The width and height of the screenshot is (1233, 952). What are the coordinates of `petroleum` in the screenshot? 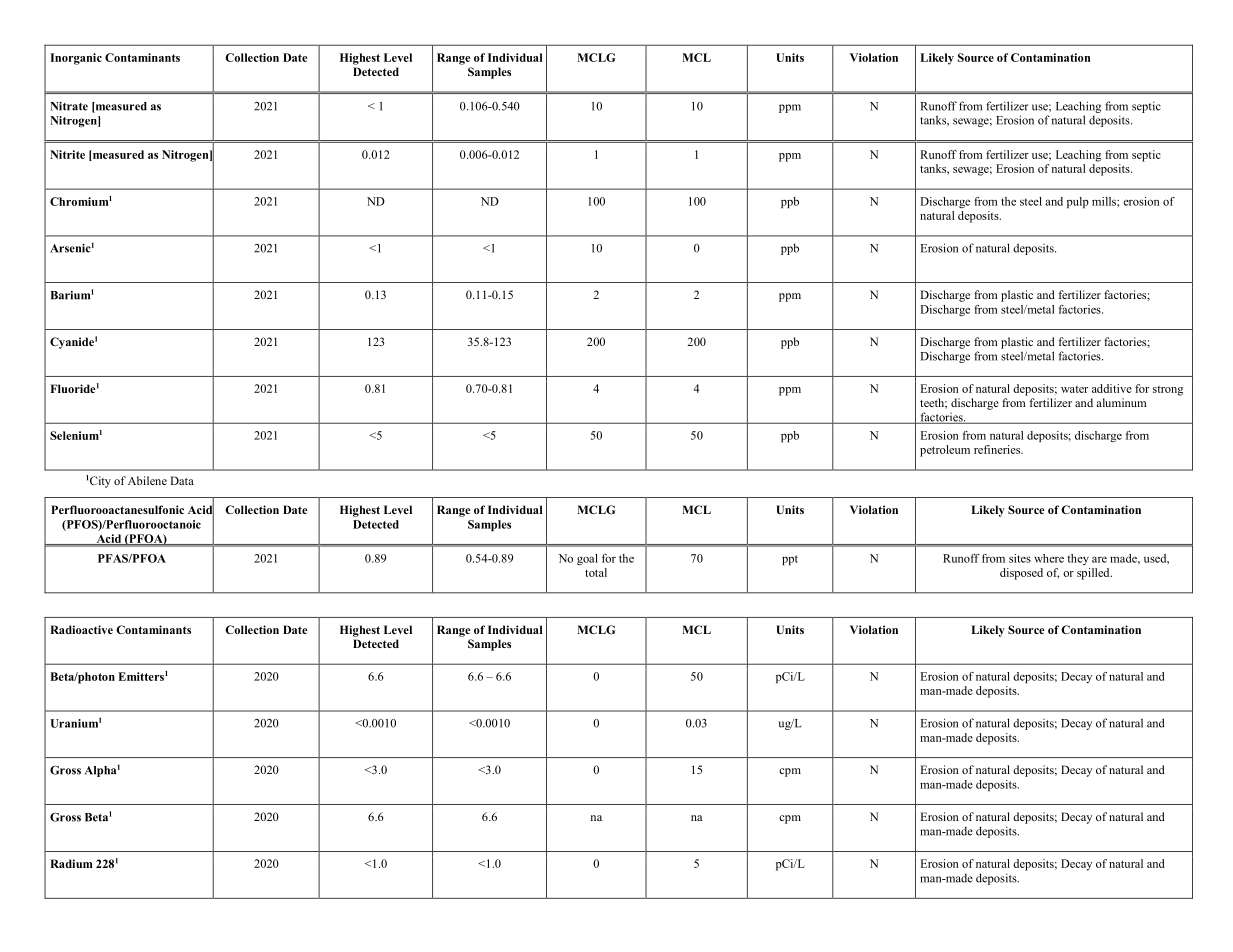 It's located at (945, 451).
